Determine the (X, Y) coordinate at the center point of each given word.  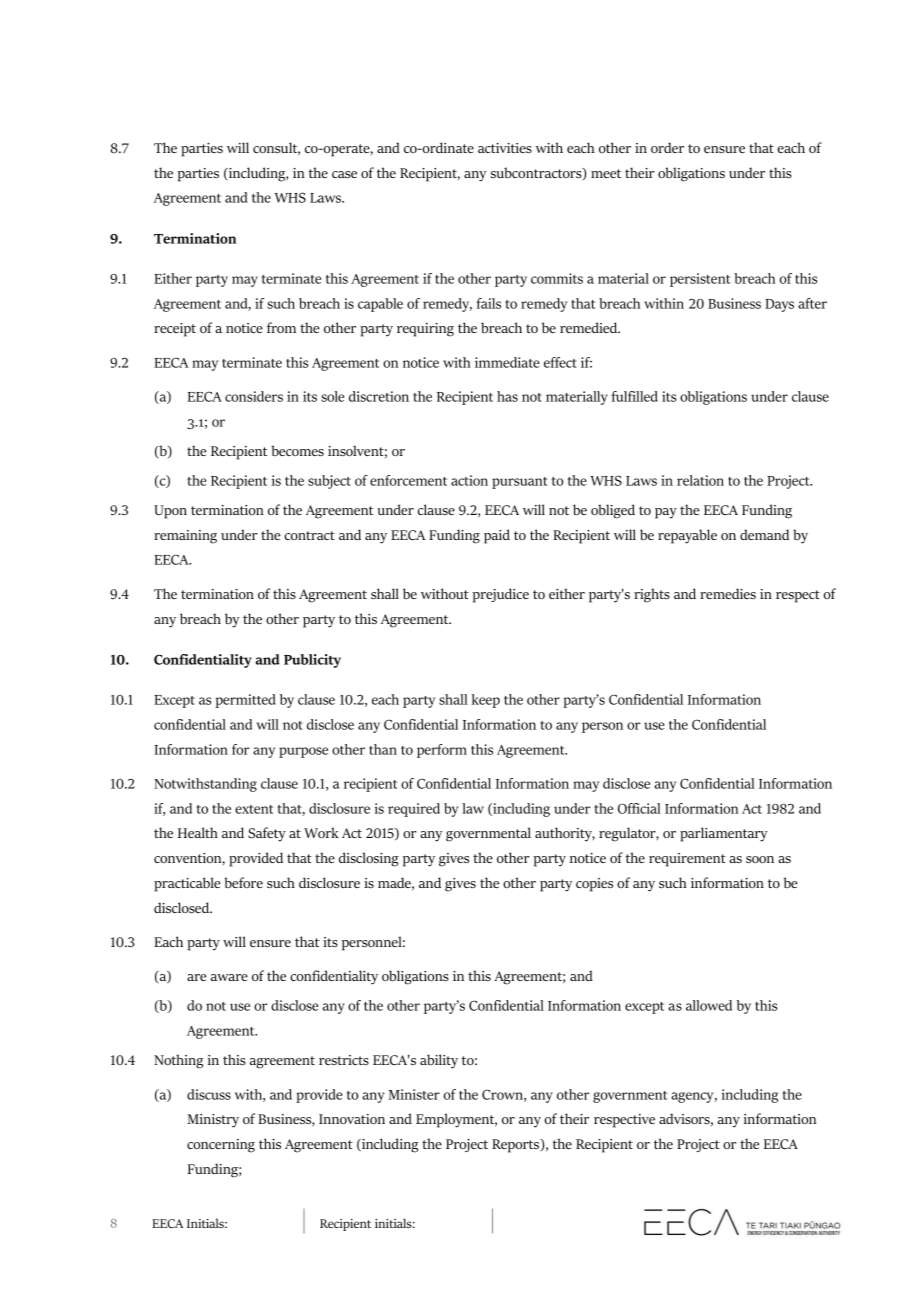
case (344, 174)
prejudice (501, 595)
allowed (709, 1005)
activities (505, 148)
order (667, 147)
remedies (728, 593)
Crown (503, 1095)
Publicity (312, 661)
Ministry (213, 1121)
